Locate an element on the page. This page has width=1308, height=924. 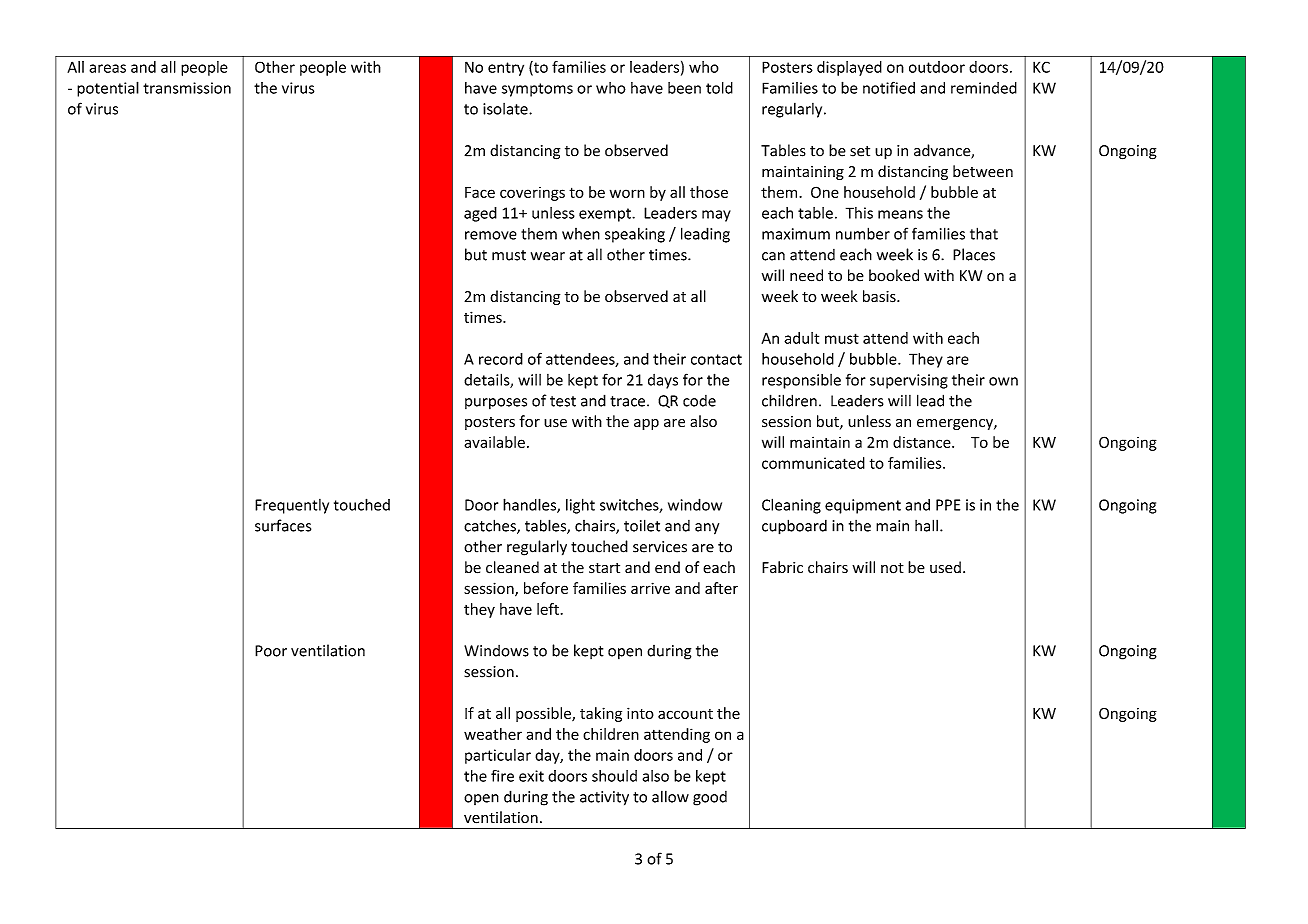
transmission is located at coordinates (187, 88).
